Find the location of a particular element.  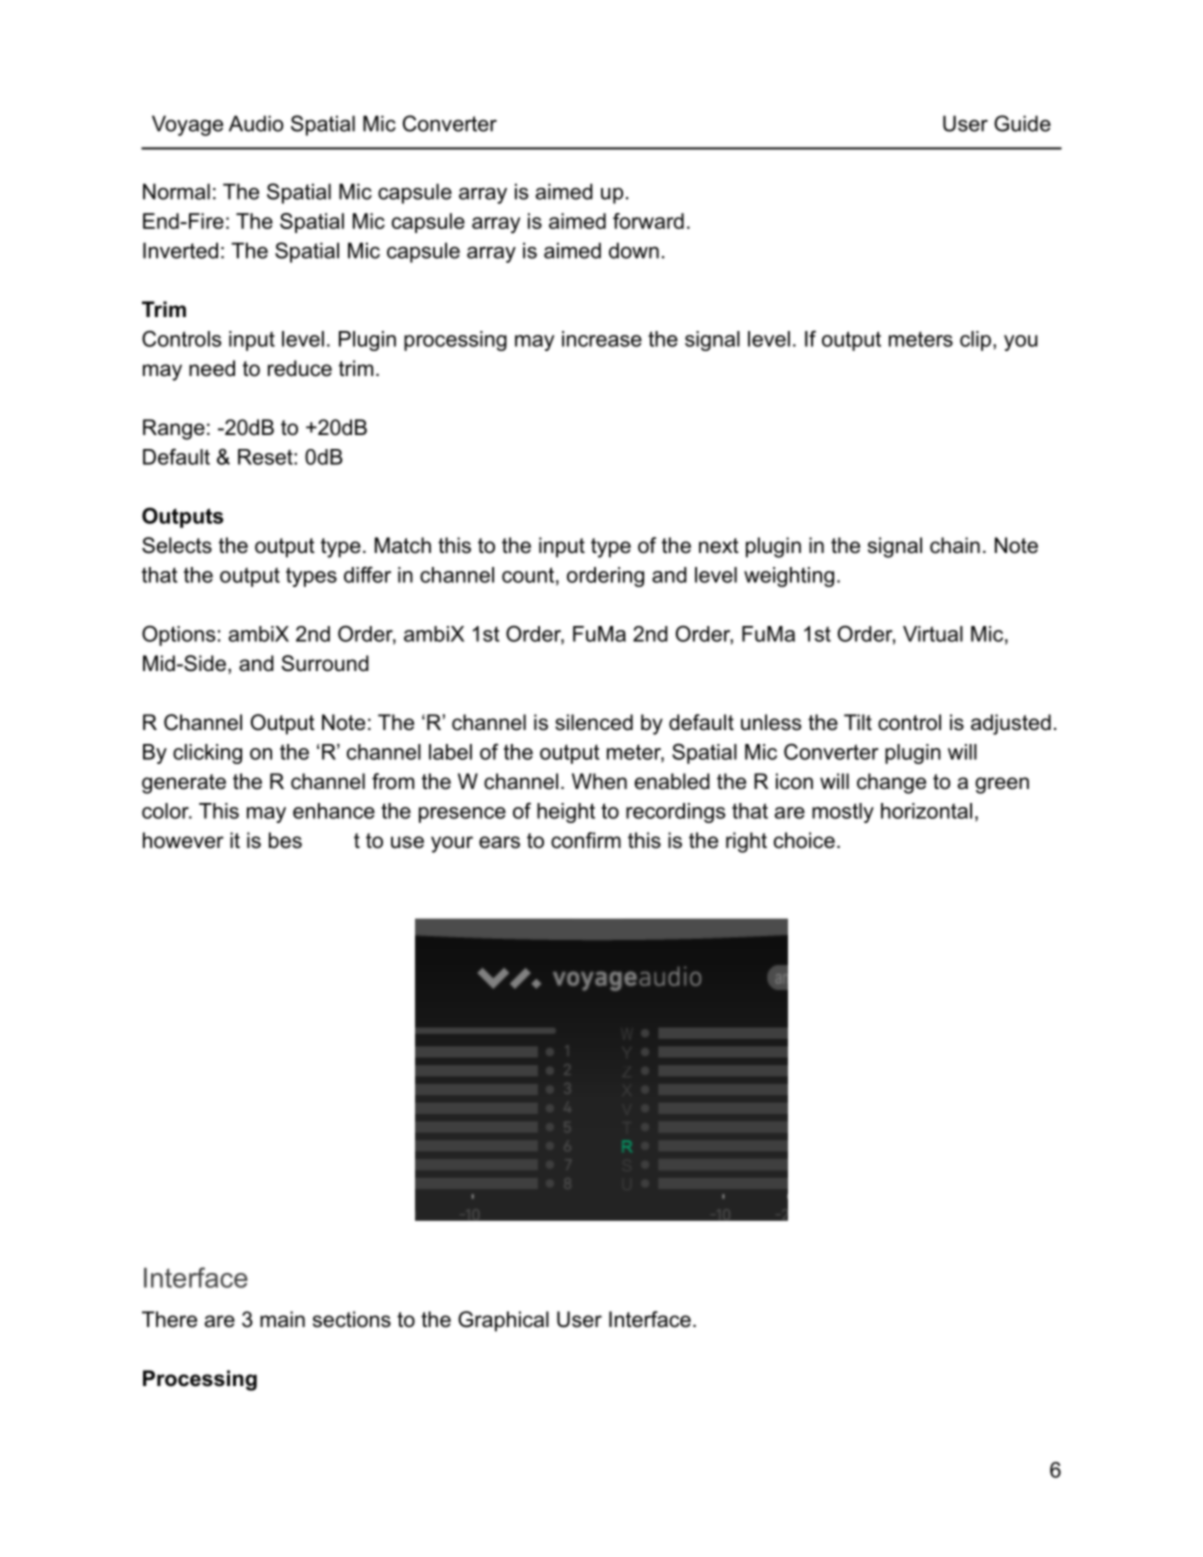

sections is located at coordinates (352, 1319).
